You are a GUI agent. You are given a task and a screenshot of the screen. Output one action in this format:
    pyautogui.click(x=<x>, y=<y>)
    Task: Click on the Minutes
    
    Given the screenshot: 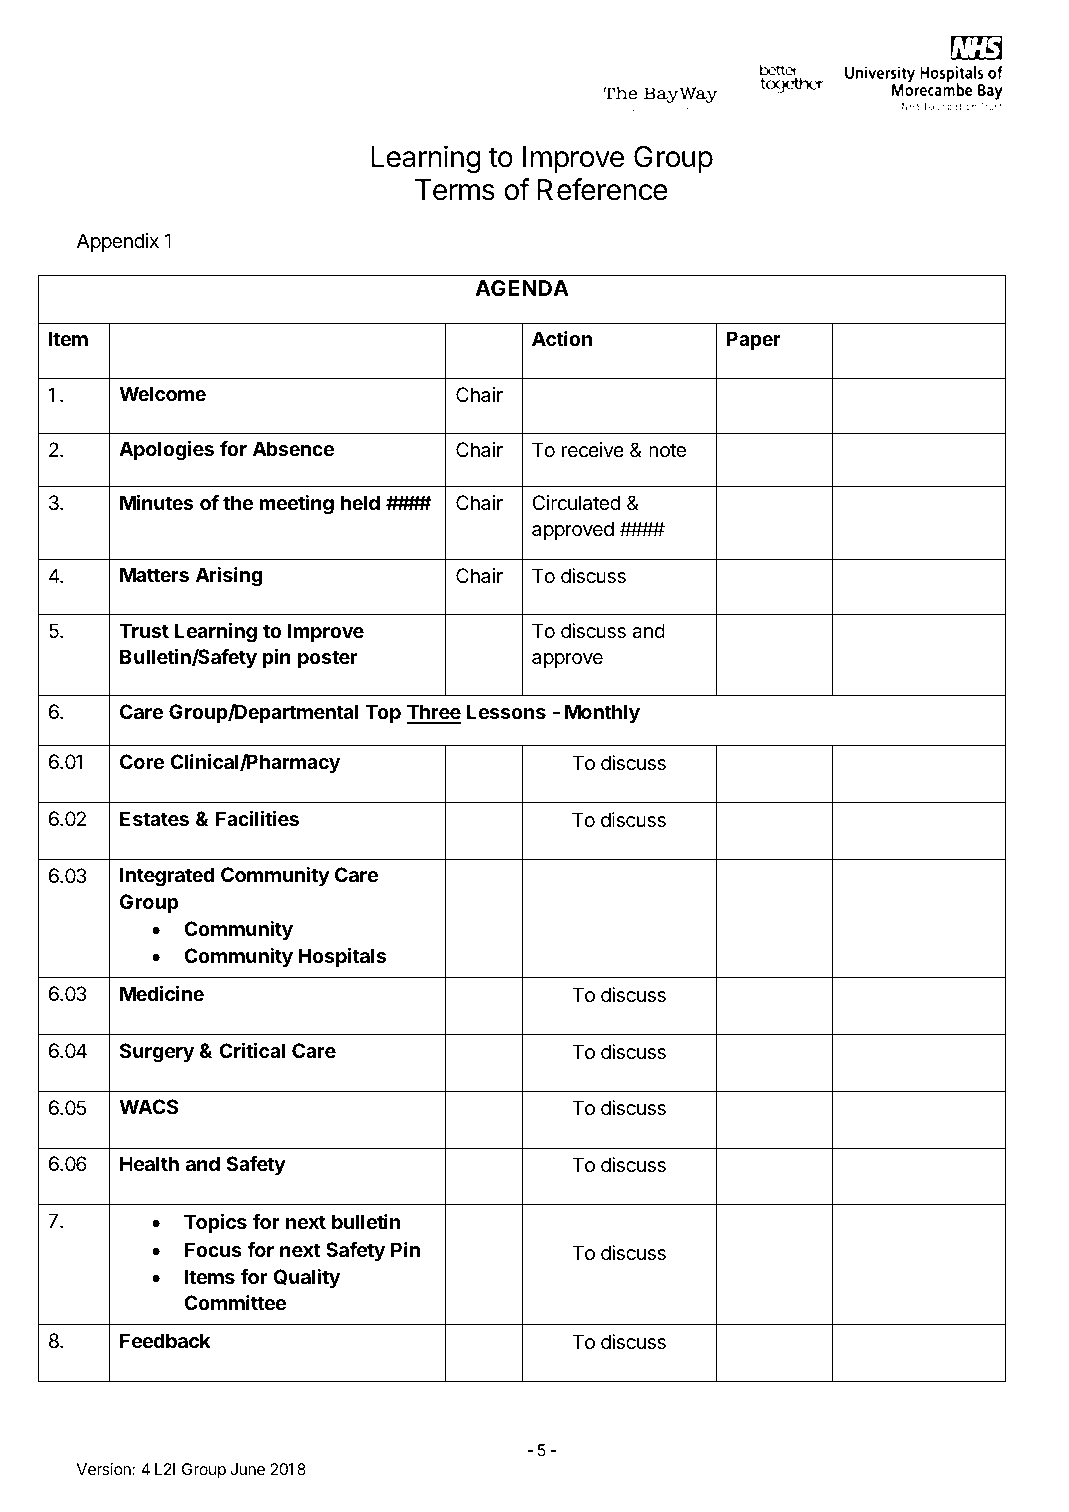 What is the action you would take?
    pyautogui.click(x=156, y=502)
